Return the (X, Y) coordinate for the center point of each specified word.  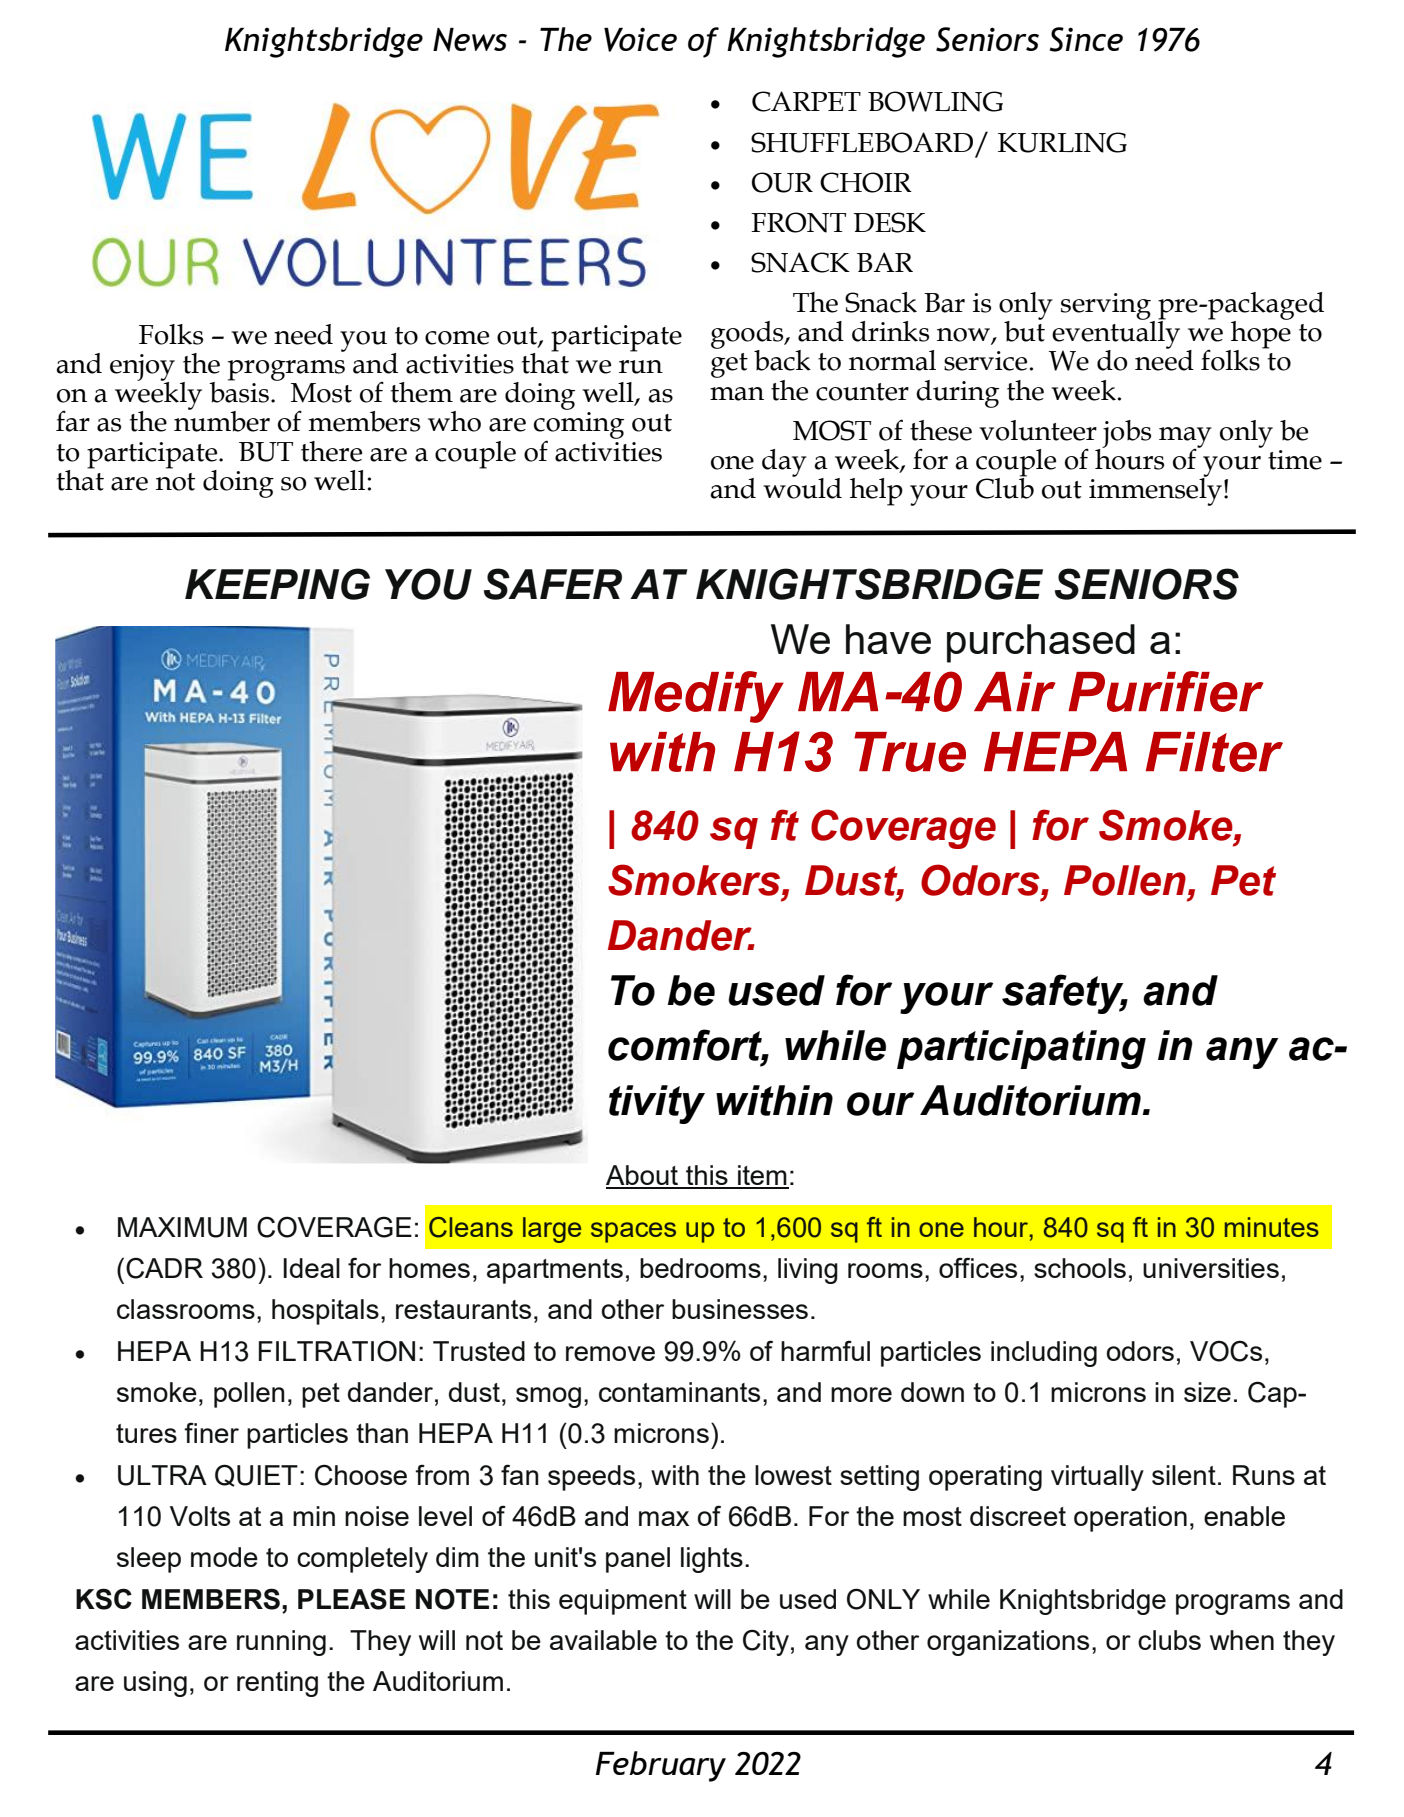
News (470, 40)
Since (1086, 39)
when (1242, 1640)
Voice (640, 39)
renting (277, 1684)
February (661, 1766)
